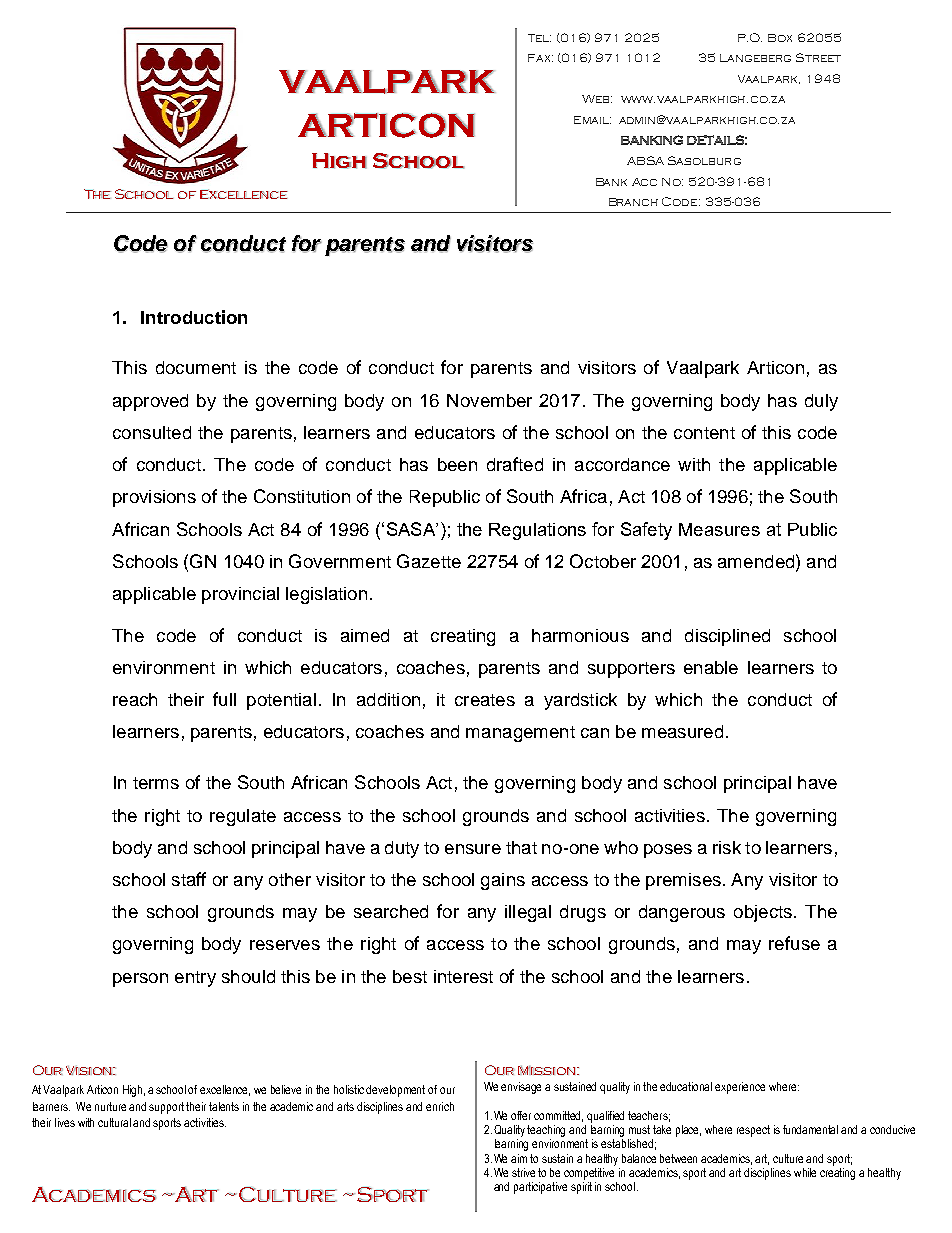  What do you see at coordinates (240, 595) in the document?
I see `provincial` at bounding box center [240, 595].
